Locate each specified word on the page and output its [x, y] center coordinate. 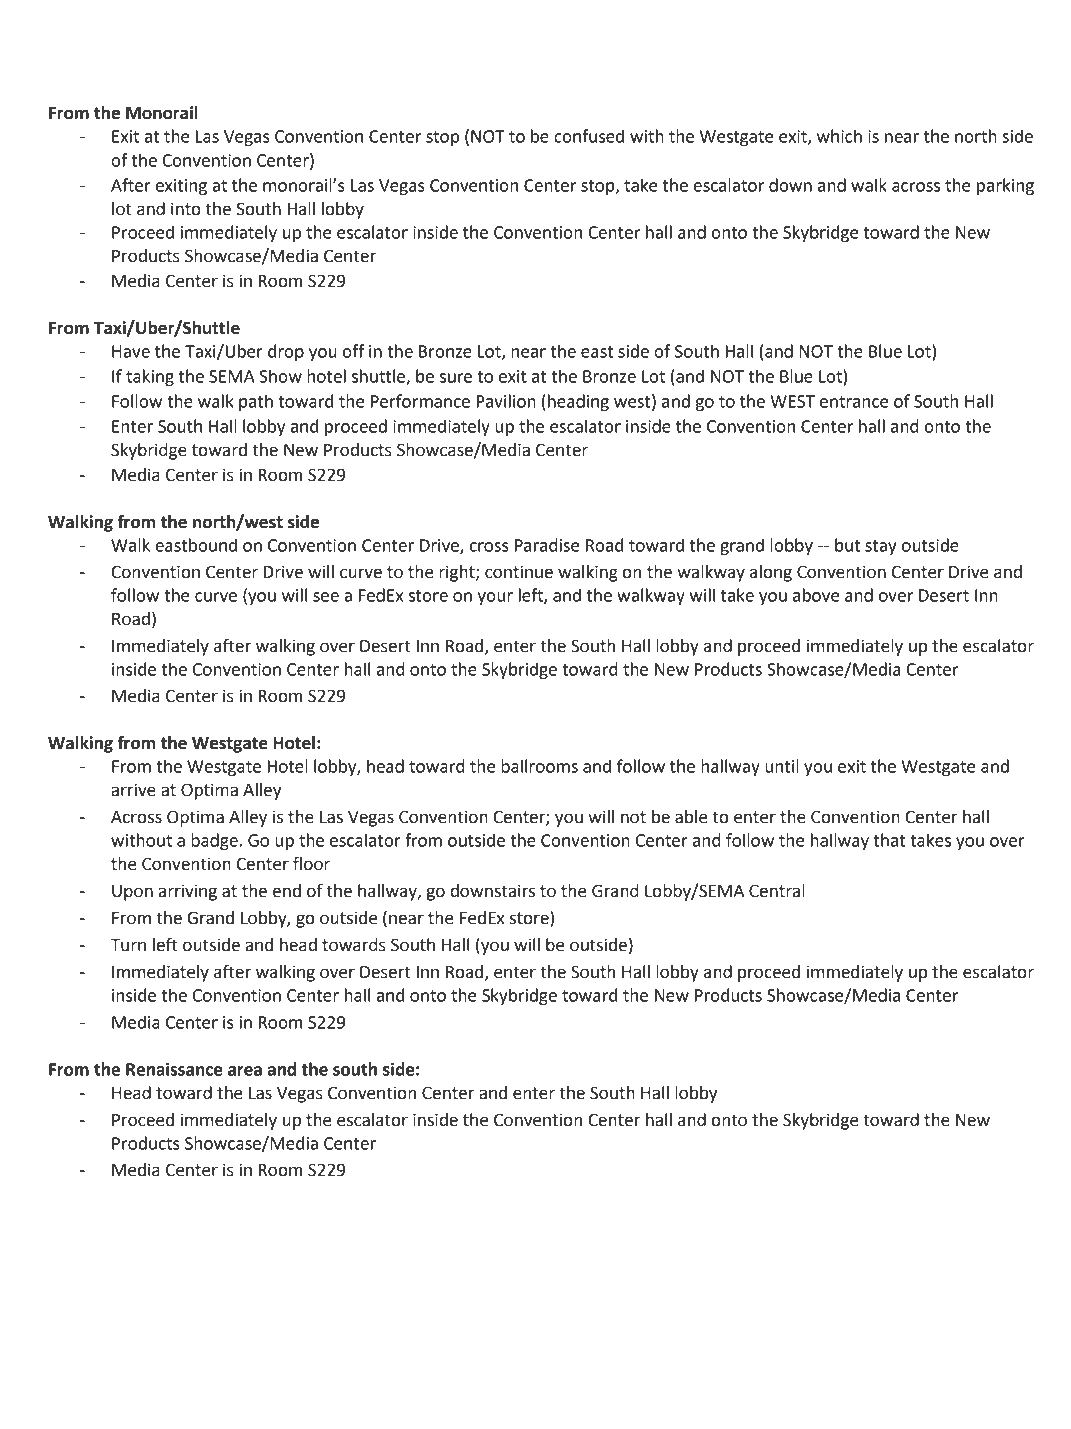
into [186, 209]
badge [214, 841]
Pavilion [506, 401]
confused [589, 136]
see [326, 597]
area [245, 1071]
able [691, 817]
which [839, 136]
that [889, 840]
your [495, 598]
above [816, 595]
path [256, 402]
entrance [854, 402]
